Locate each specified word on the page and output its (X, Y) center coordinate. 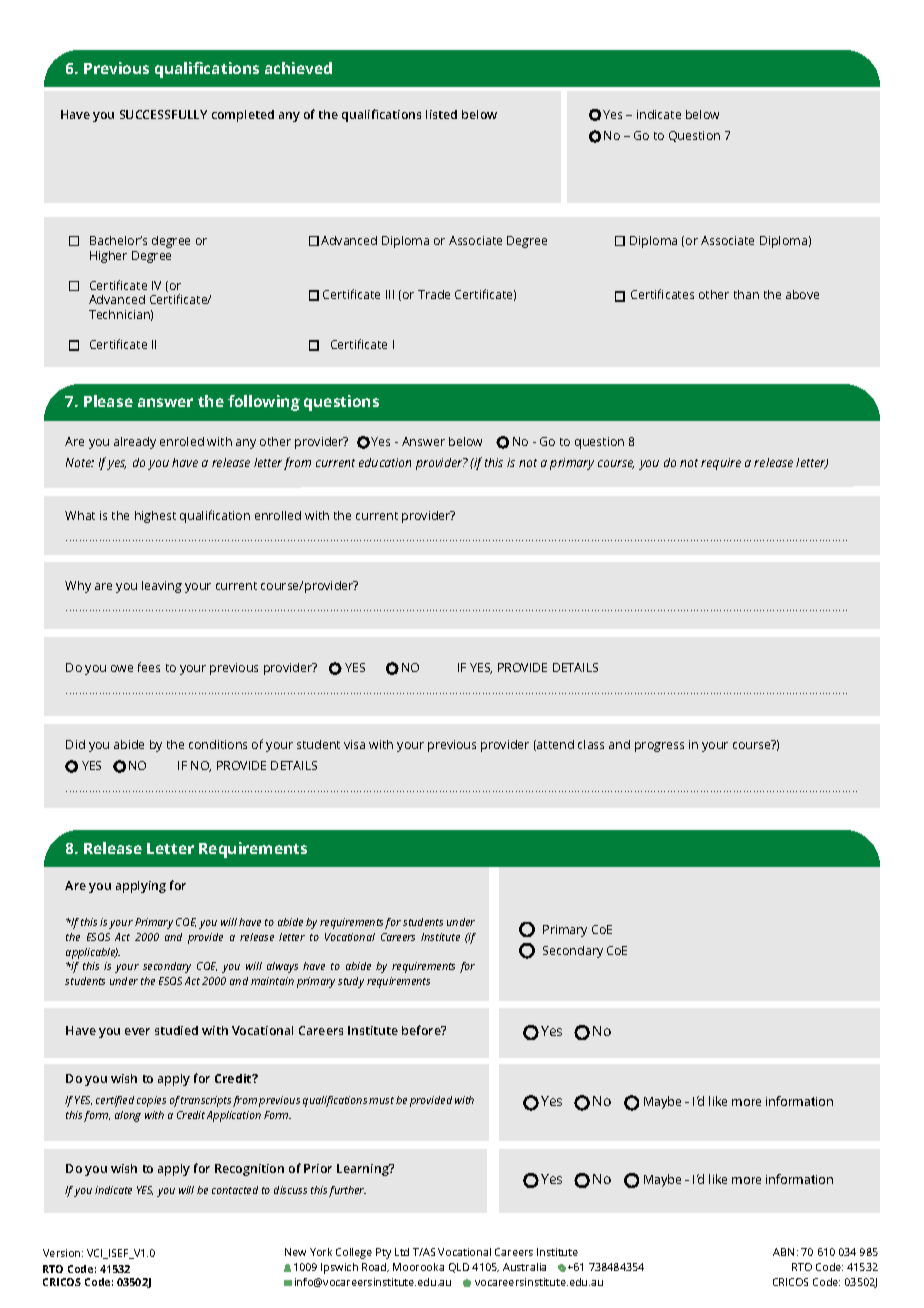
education (385, 462)
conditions (218, 744)
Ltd (402, 1252)
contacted (235, 1190)
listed (441, 114)
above (802, 294)
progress (659, 747)
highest (155, 517)
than (746, 294)
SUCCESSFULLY (163, 114)
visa (354, 744)
